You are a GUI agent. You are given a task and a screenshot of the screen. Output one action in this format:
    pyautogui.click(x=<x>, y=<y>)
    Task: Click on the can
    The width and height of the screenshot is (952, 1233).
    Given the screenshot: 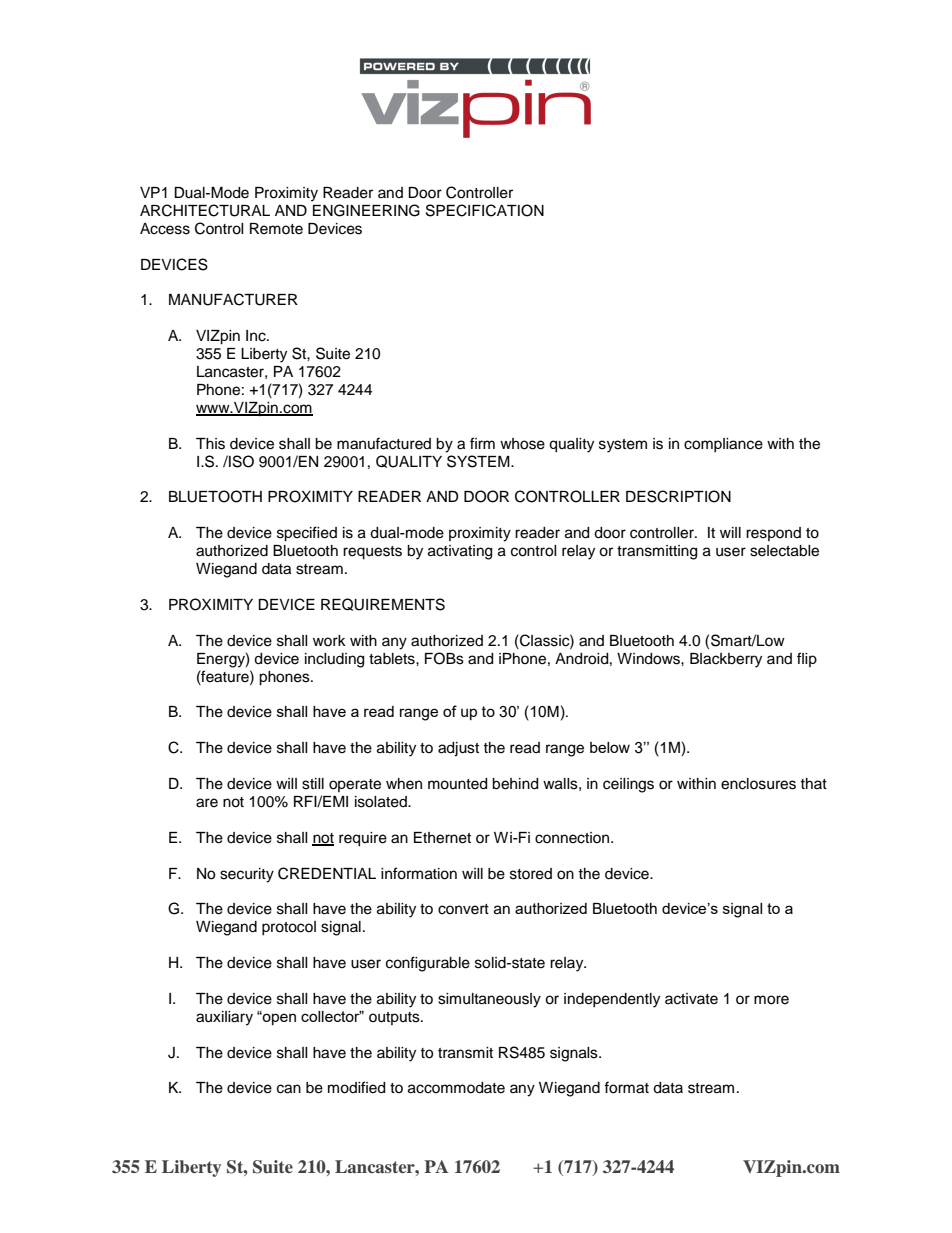 What is the action you would take?
    pyautogui.click(x=289, y=1089)
